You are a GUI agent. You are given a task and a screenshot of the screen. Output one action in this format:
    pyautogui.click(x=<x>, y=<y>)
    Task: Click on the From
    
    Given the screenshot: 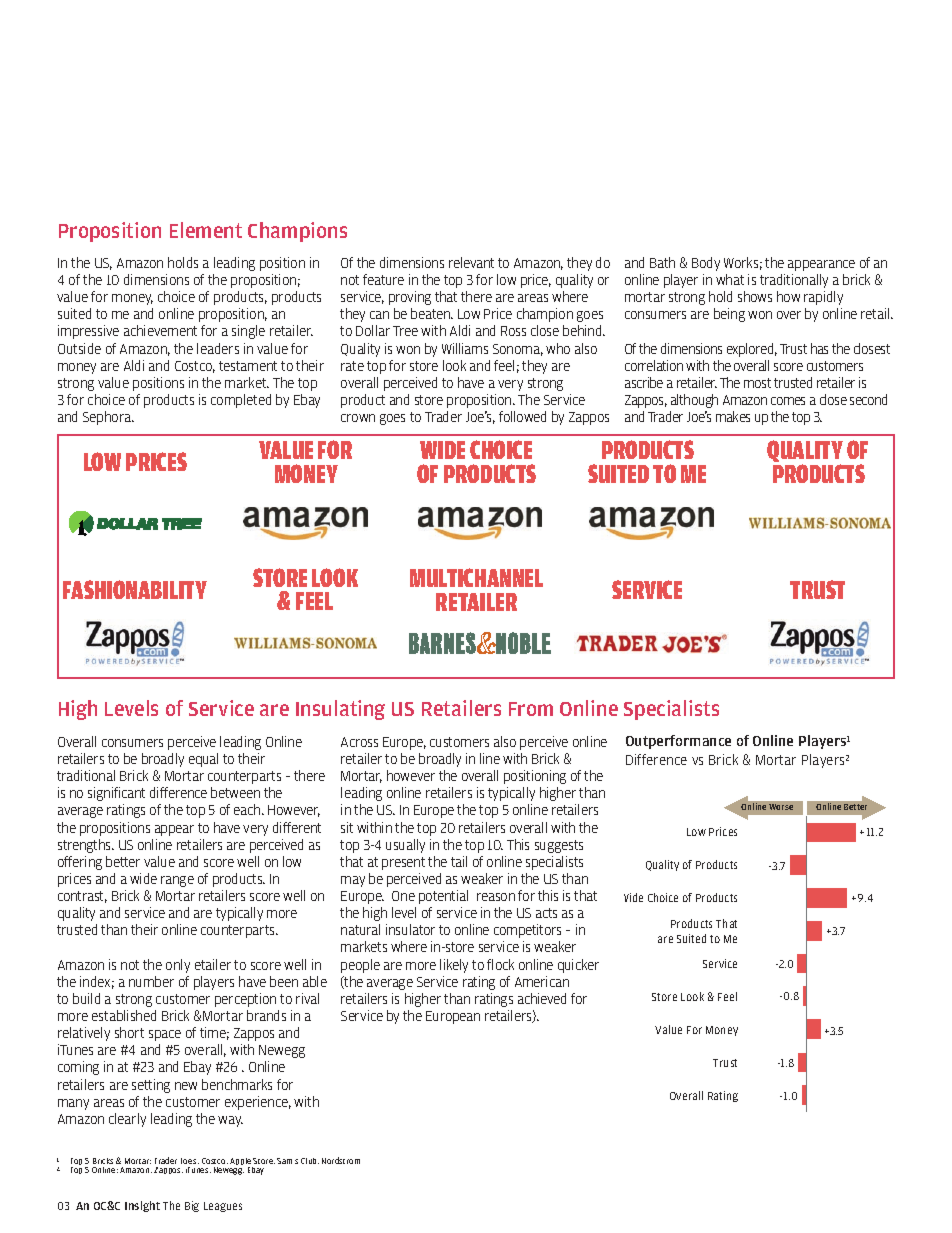 What is the action you would take?
    pyautogui.click(x=531, y=709)
